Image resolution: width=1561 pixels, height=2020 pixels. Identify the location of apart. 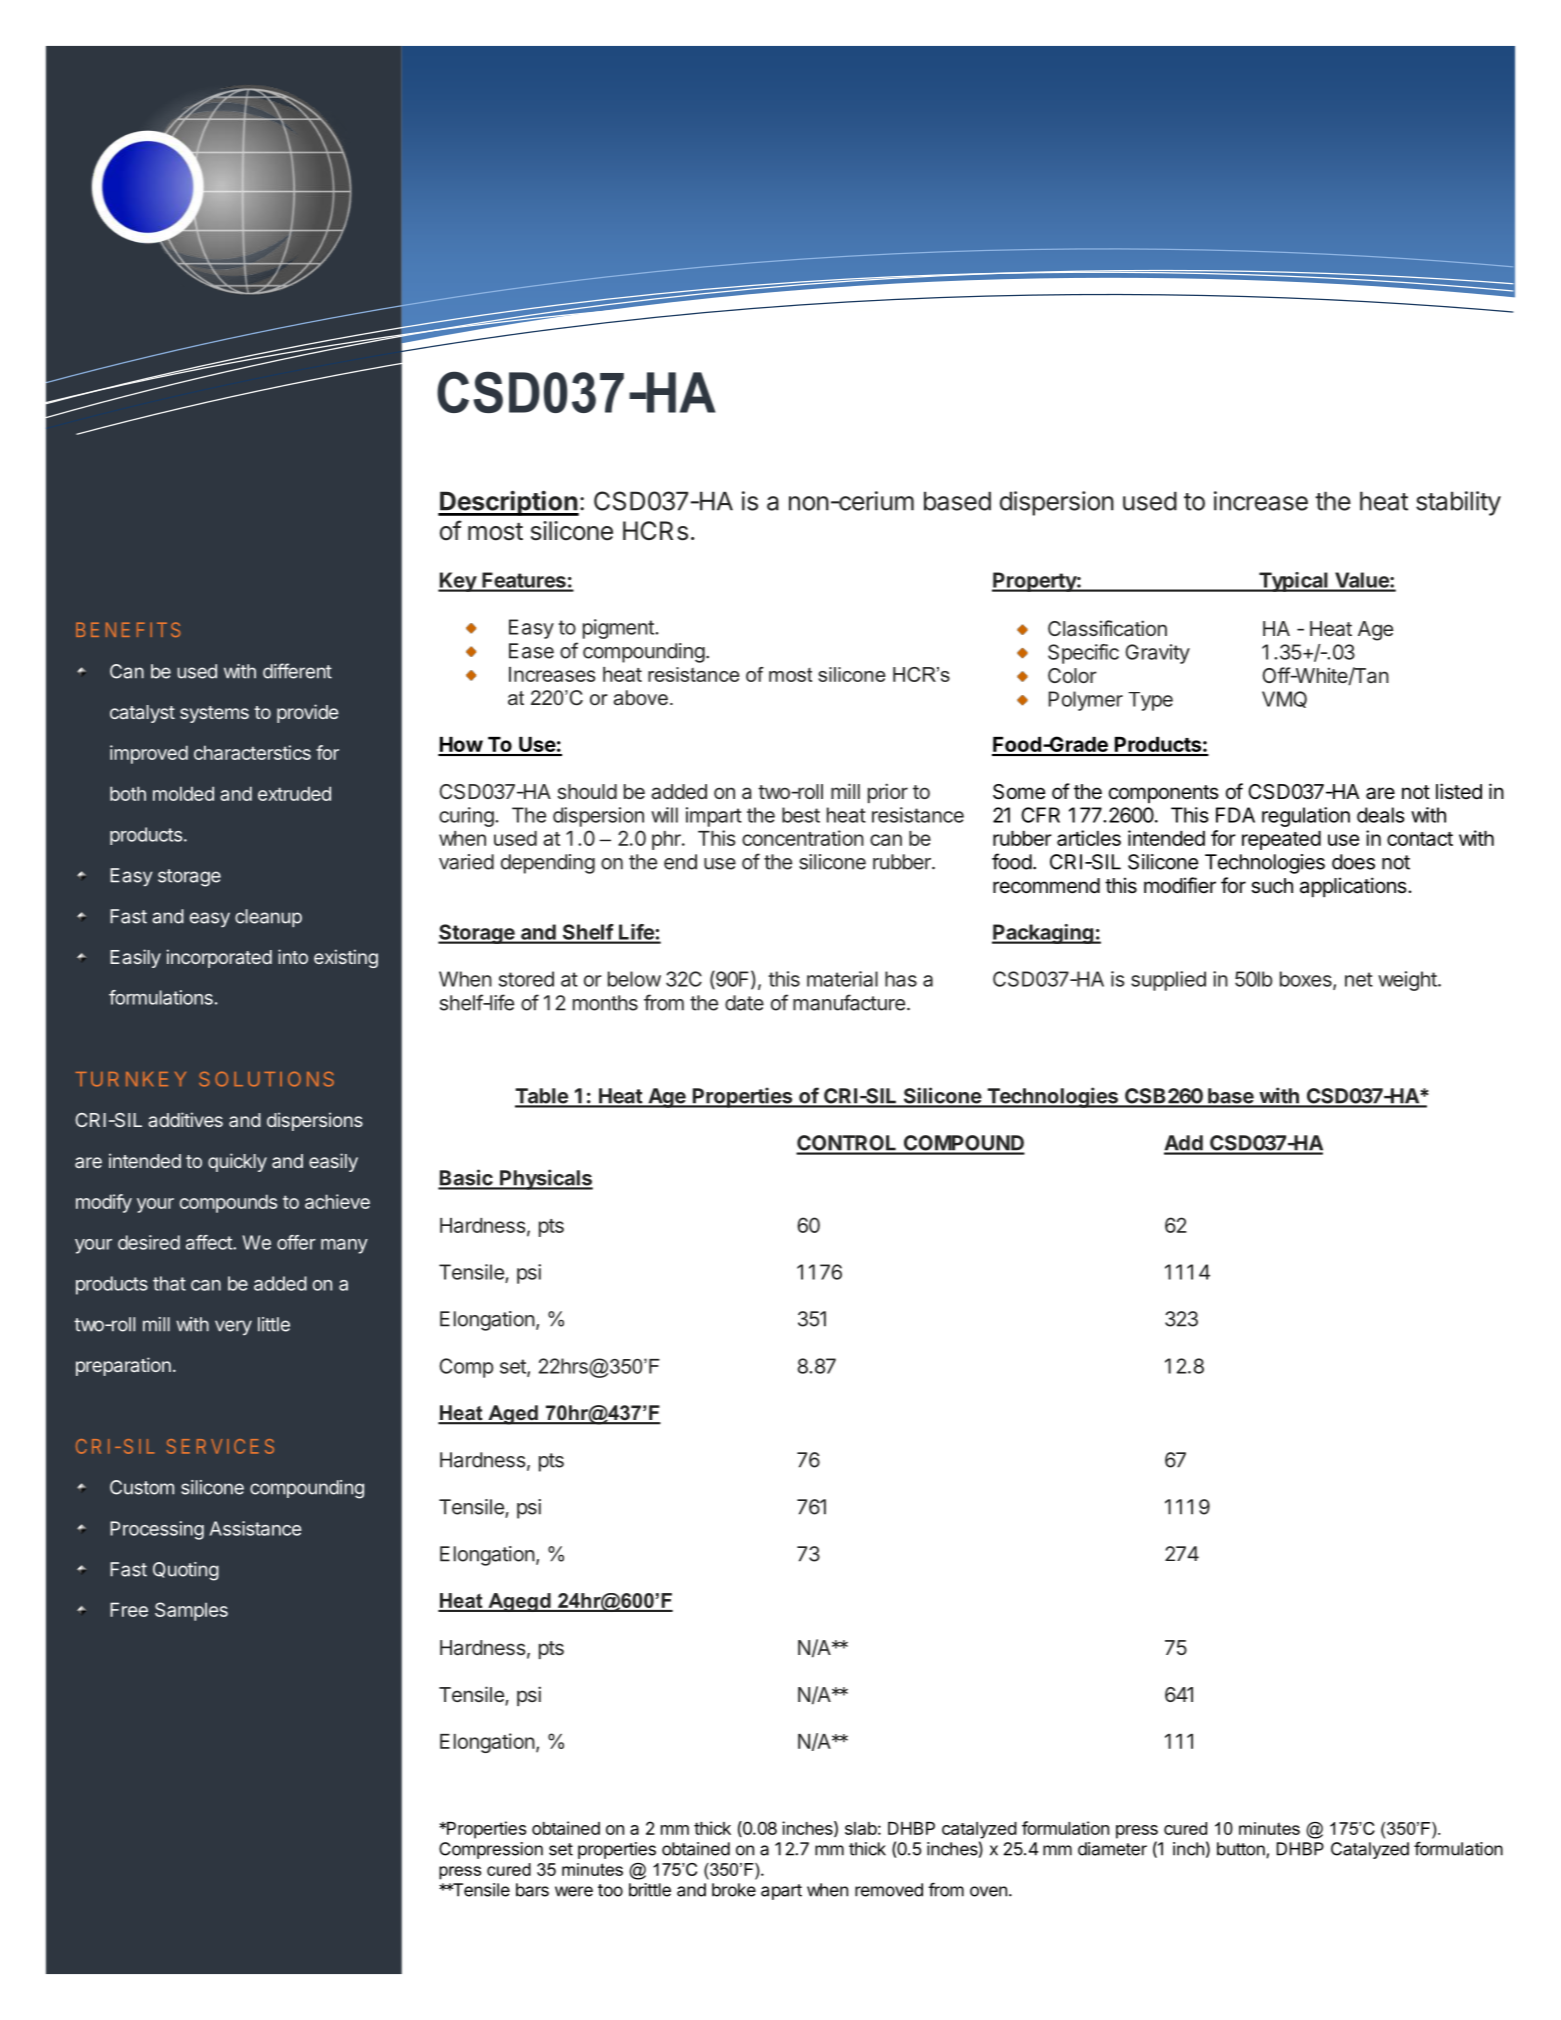
(781, 1892).
